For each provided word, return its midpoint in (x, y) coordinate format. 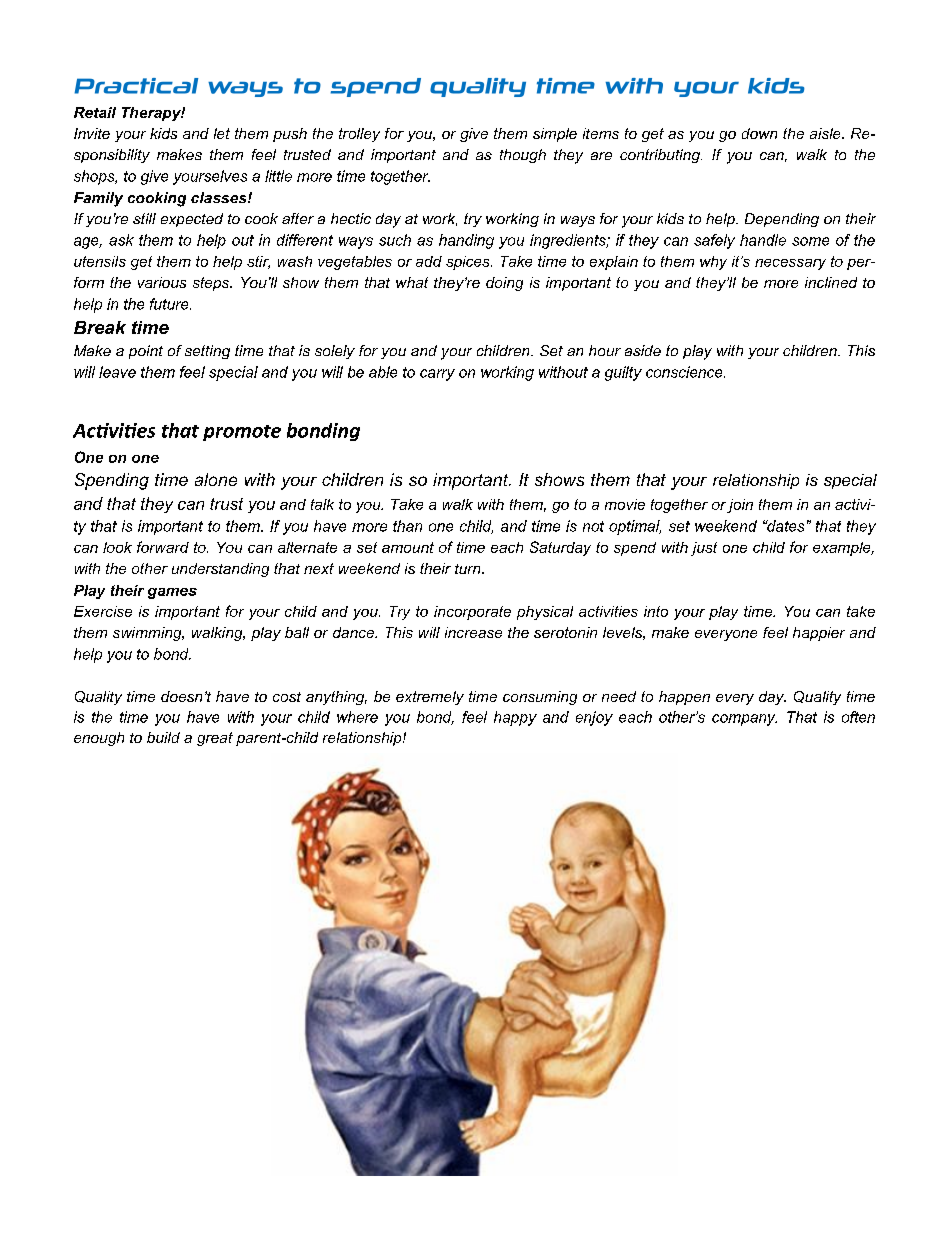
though (523, 156)
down (759, 133)
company (744, 720)
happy (515, 718)
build (163, 737)
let (222, 133)
